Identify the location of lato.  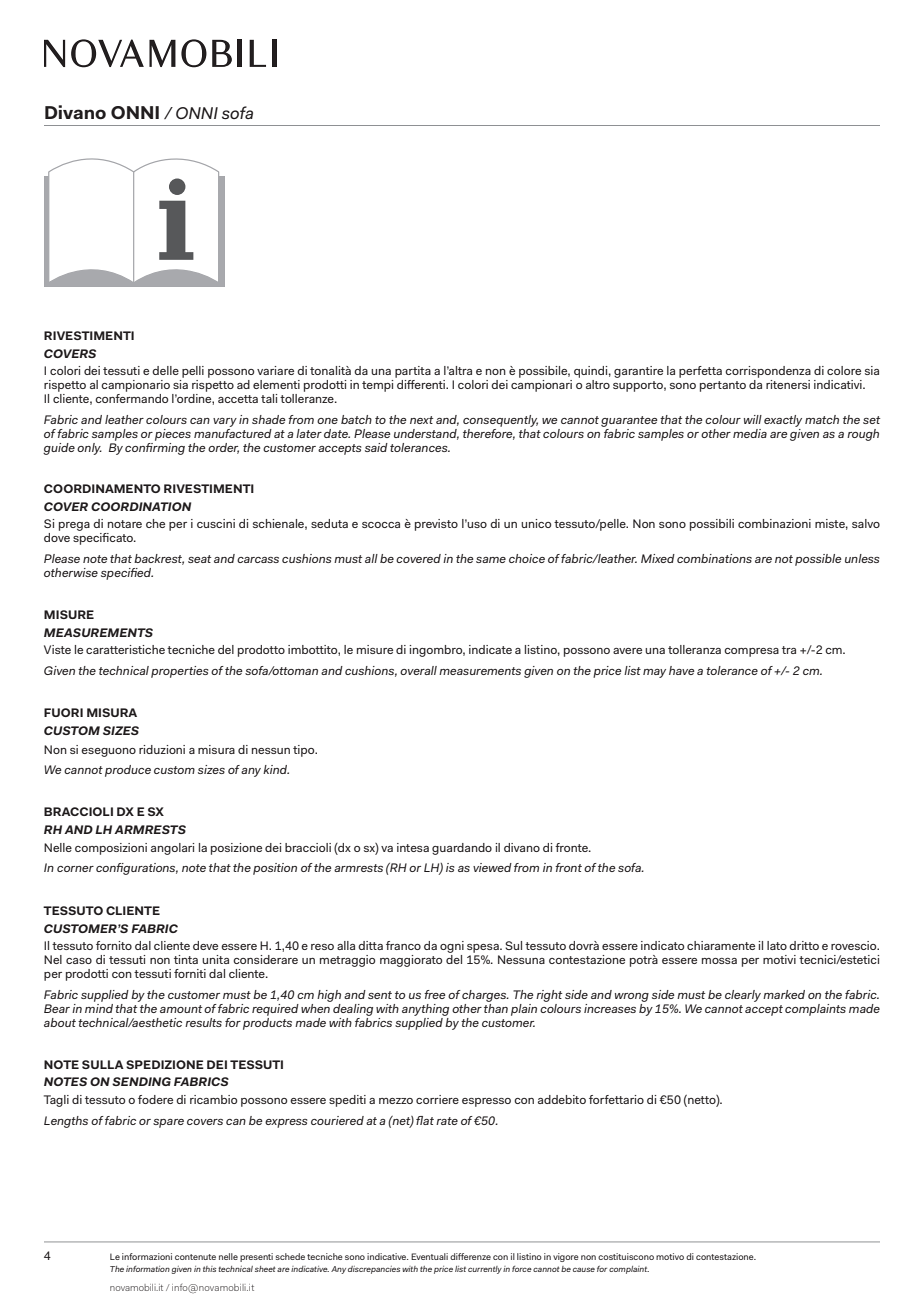
(777, 945).
